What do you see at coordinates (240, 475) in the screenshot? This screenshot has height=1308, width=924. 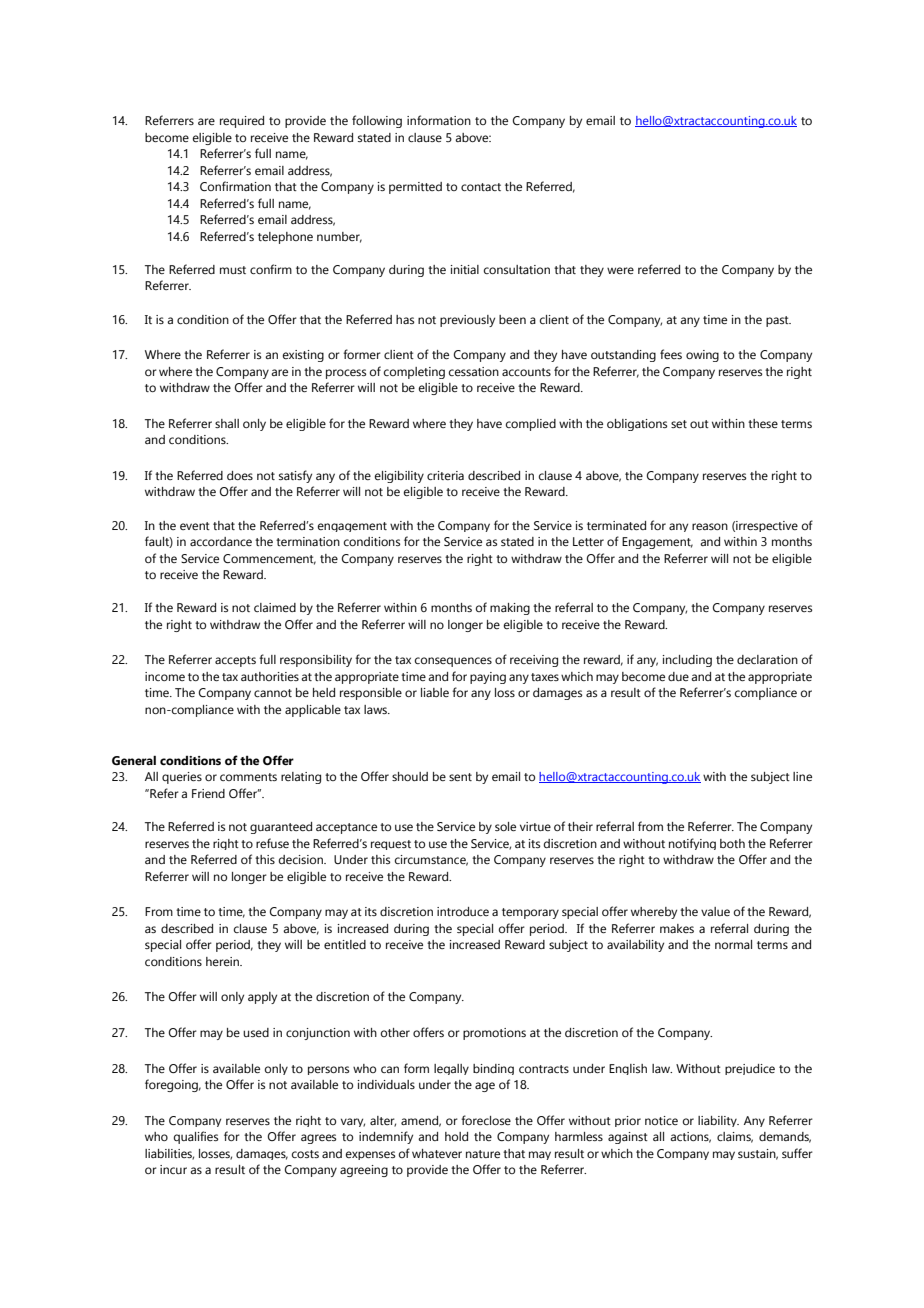 I see `does` at bounding box center [240, 475].
